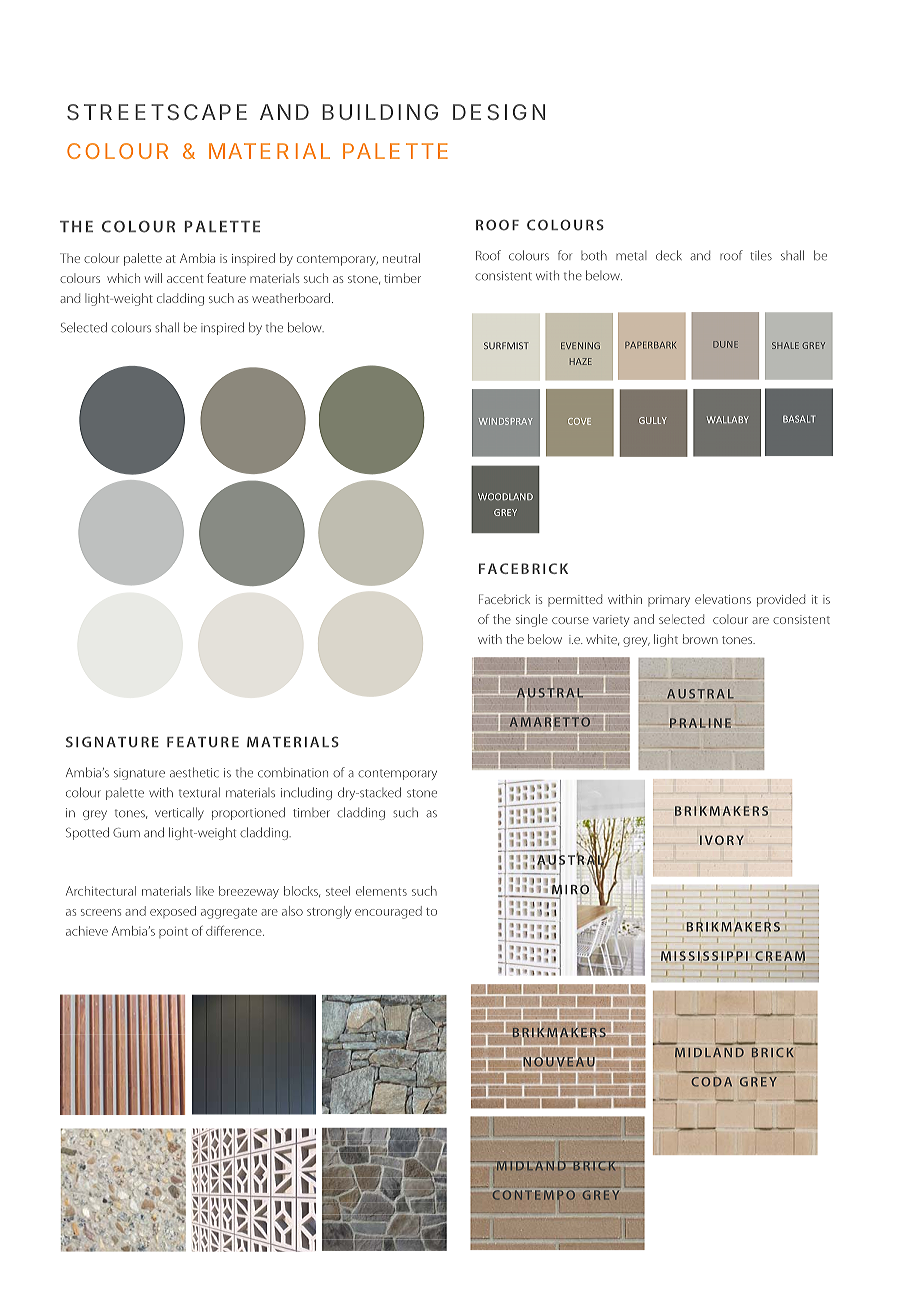  Describe the element at coordinates (669, 255) in the page. I see `deck` at that location.
